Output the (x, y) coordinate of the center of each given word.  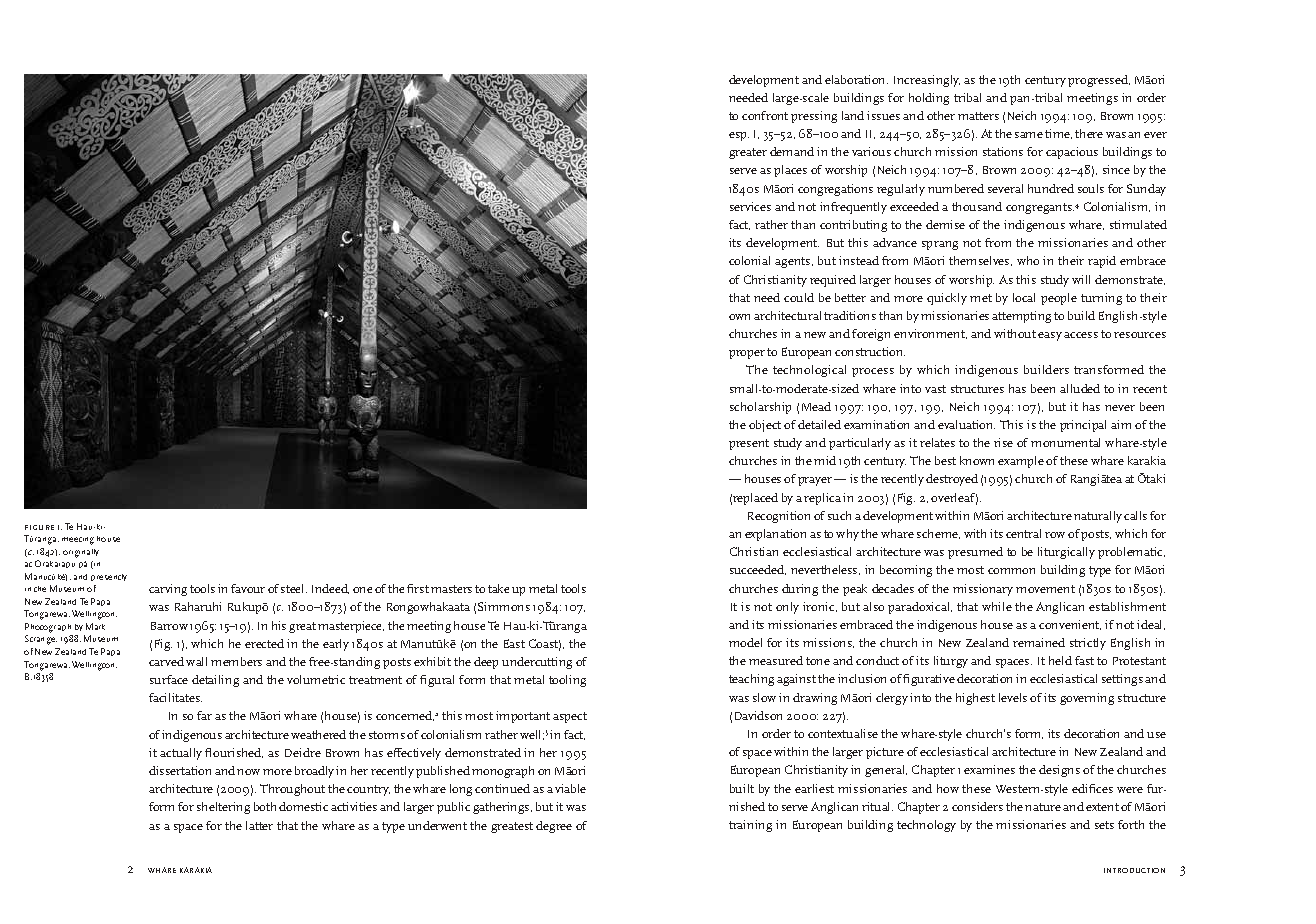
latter (259, 825)
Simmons (504, 606)
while (997, 606)
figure (39, 527)
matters (978, 116)
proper (747, 354)
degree (554, 827)
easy (1050, 336)
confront (765, 115)
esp (739, 136)
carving (168, 590)
